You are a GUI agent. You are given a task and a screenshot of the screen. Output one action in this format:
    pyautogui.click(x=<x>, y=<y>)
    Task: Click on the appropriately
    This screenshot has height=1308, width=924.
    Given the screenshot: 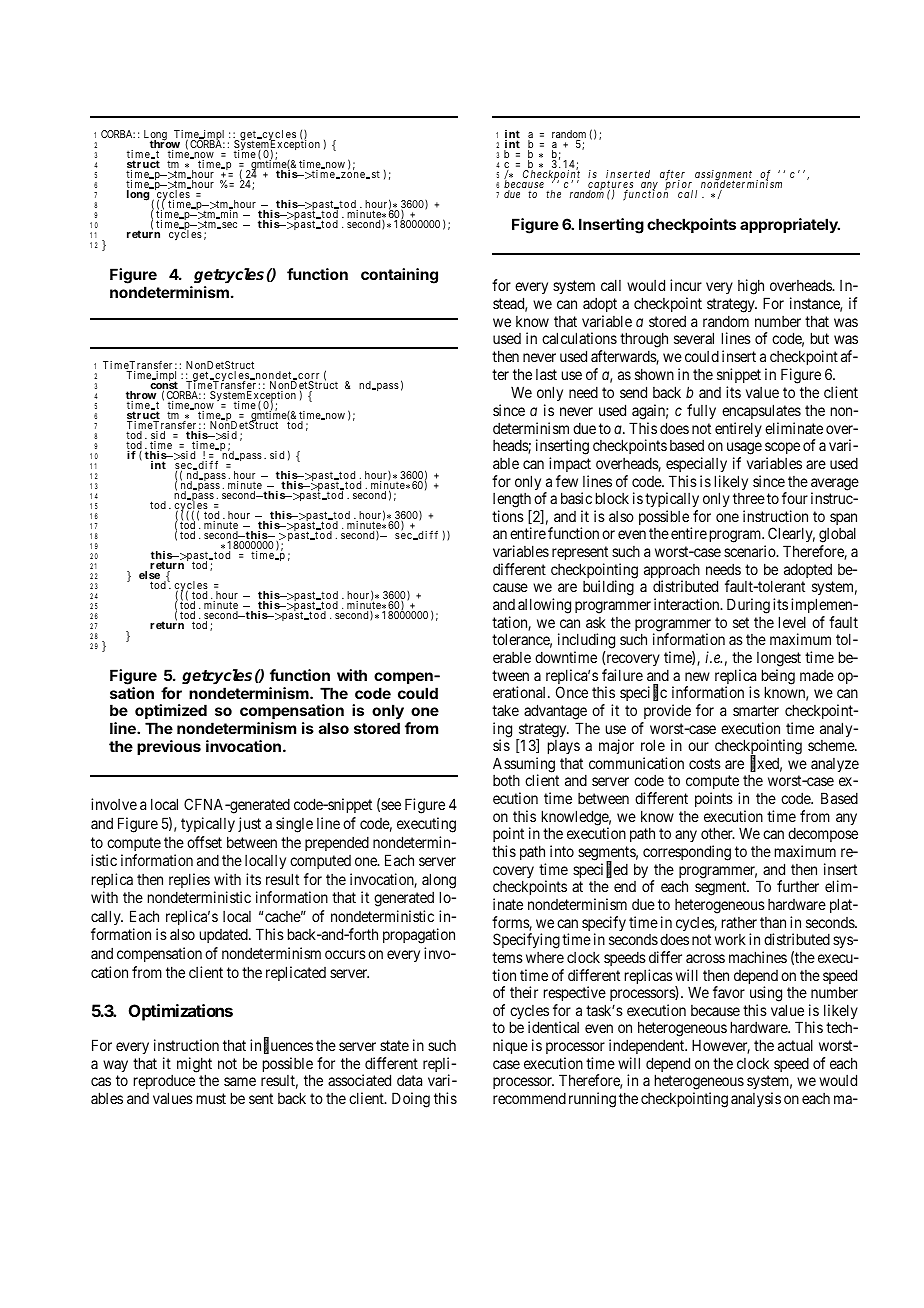 What is the action you would take?
    pyautogui.click(x=790, y=225)
